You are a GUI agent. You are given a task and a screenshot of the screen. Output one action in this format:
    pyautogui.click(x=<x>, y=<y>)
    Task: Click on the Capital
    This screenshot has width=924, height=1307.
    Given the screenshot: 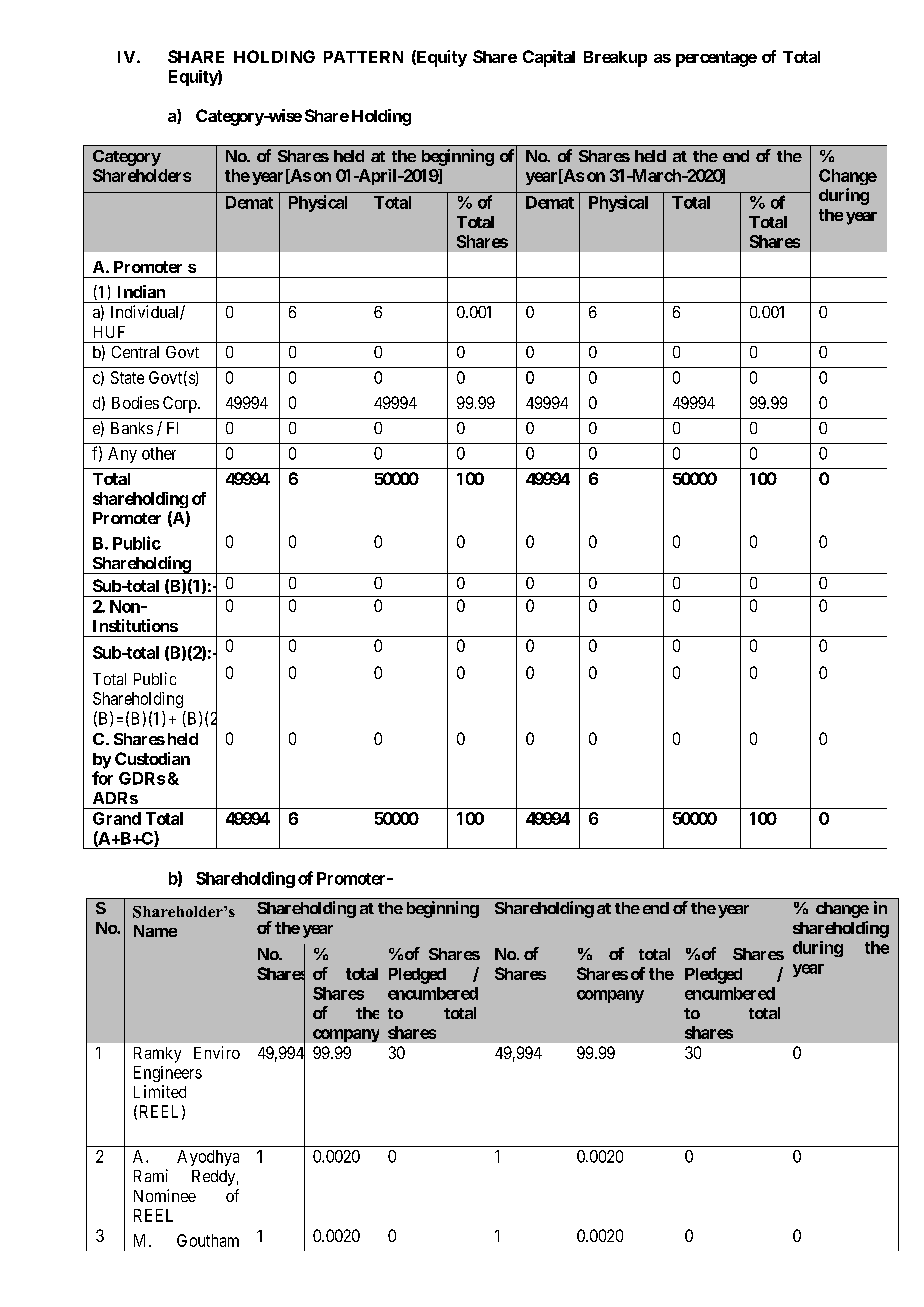 What is the action you would take?
    pyautogui.click(x=549, y=58)
